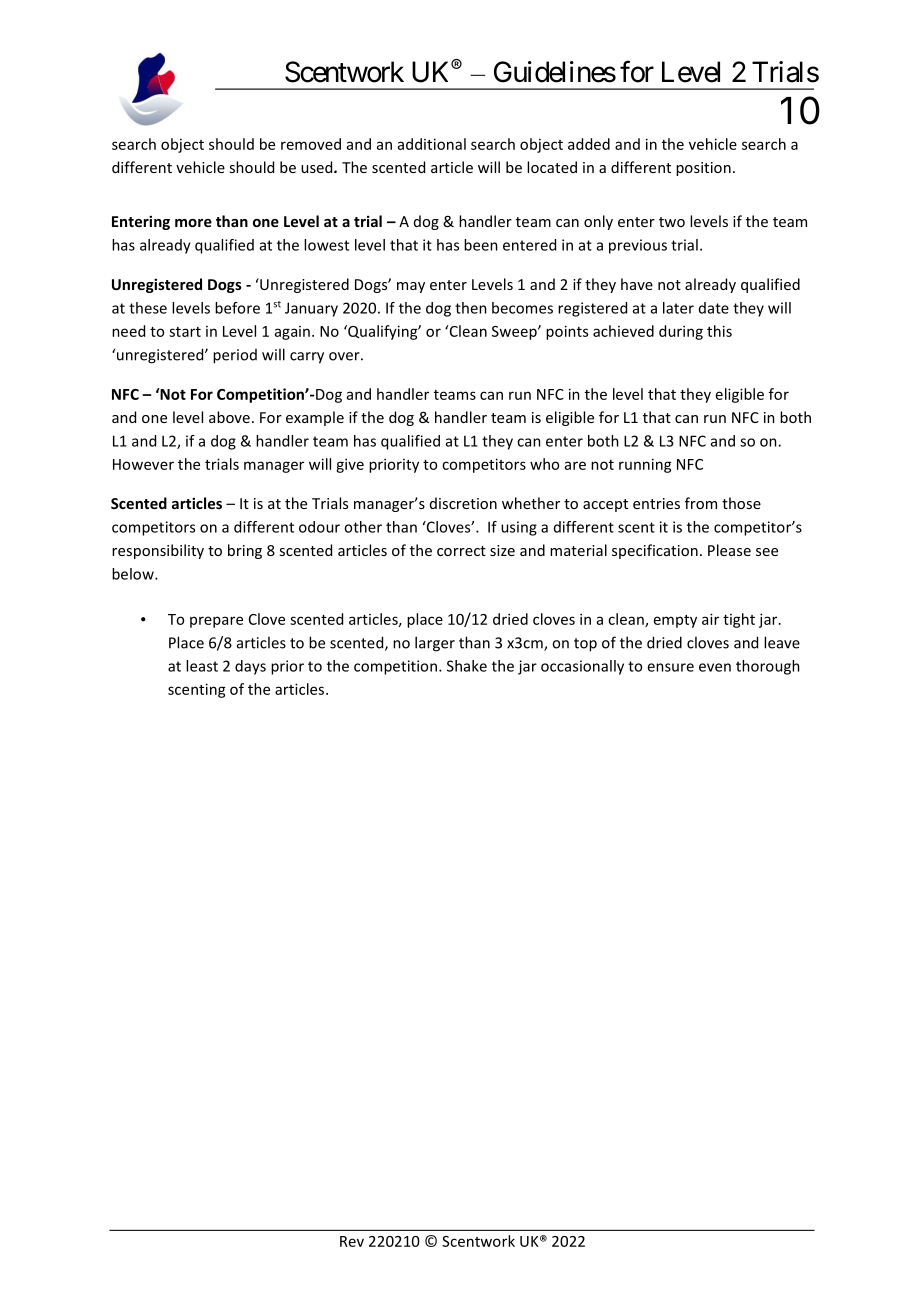  Describe the element at coordinates (719, 331) in the screenshot. I see `this` at that location.
